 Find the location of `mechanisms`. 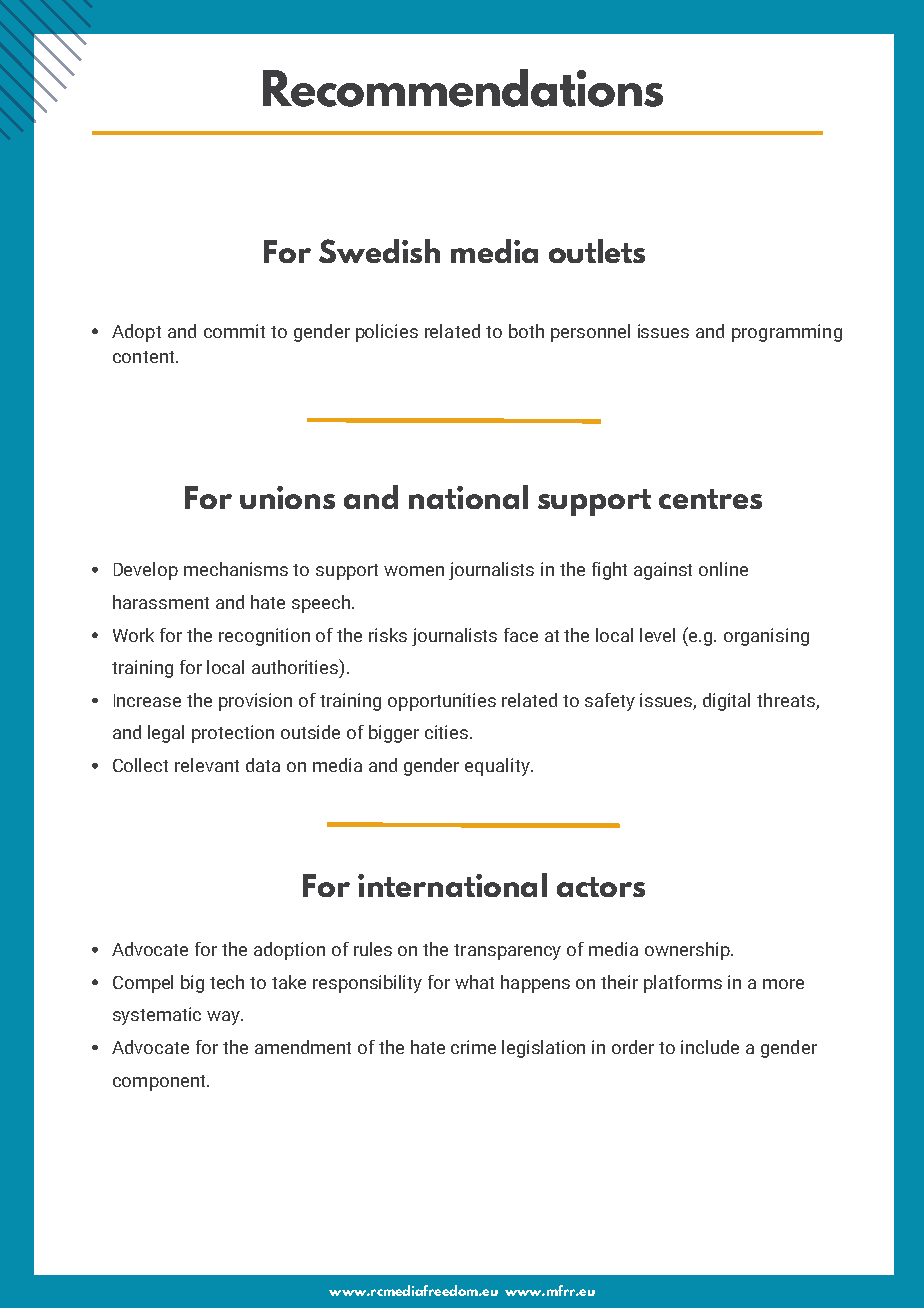

mechanisms is located at coordinates (236, 569).
